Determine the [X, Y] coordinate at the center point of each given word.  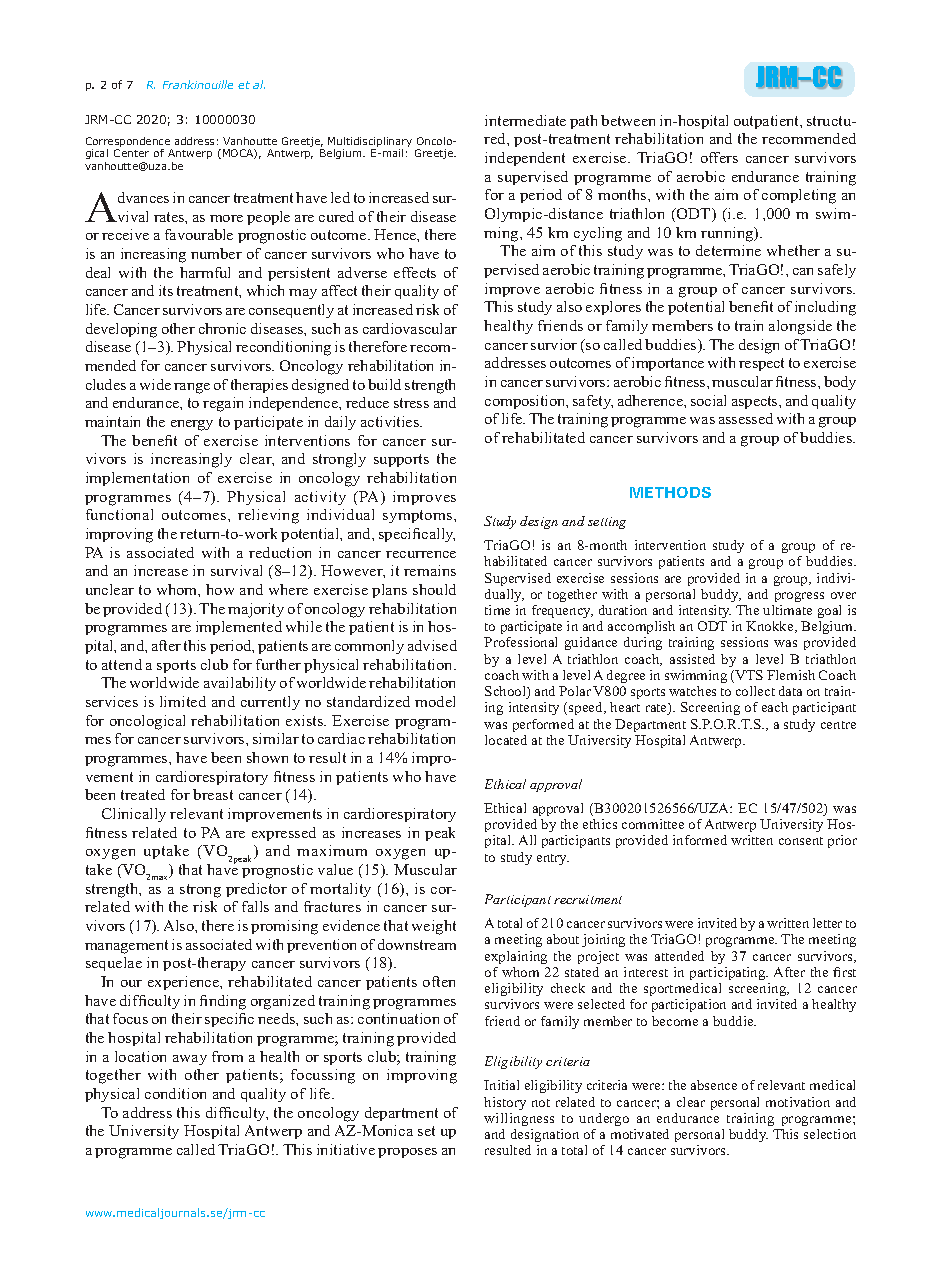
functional [119, 514]
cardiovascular [410, 328]
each [775, 707]
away [190, 1060]
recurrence [421, 554]
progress [799, 597]
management [126, 947]
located [506, 740]
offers [719, 157]
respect [761, 364]
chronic [222, 328]
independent [525, 159]
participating [729, 973]
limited [183, 701]
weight [434, 927]
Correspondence [129, 143]
